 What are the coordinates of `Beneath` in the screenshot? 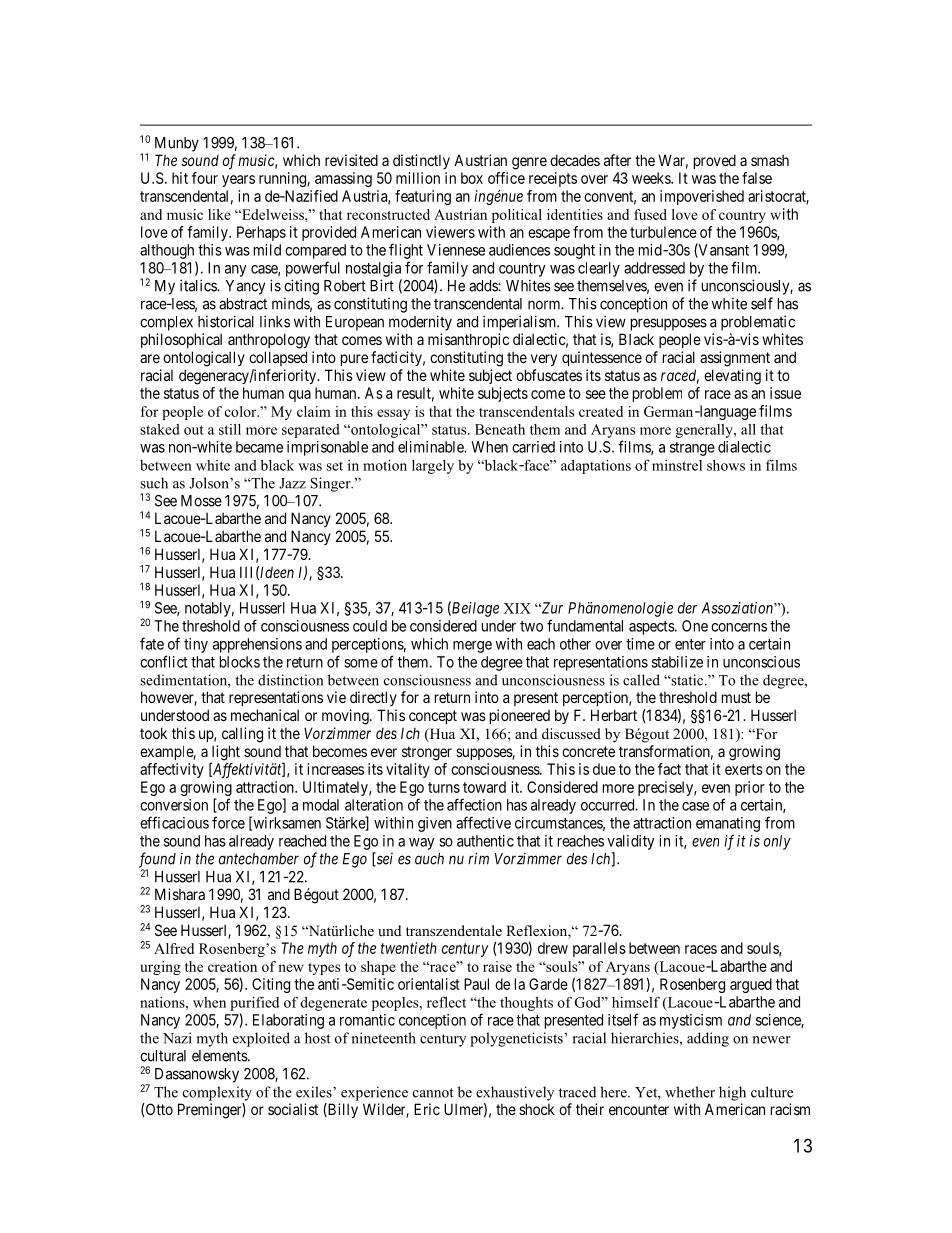 It's located at (500, 429).
